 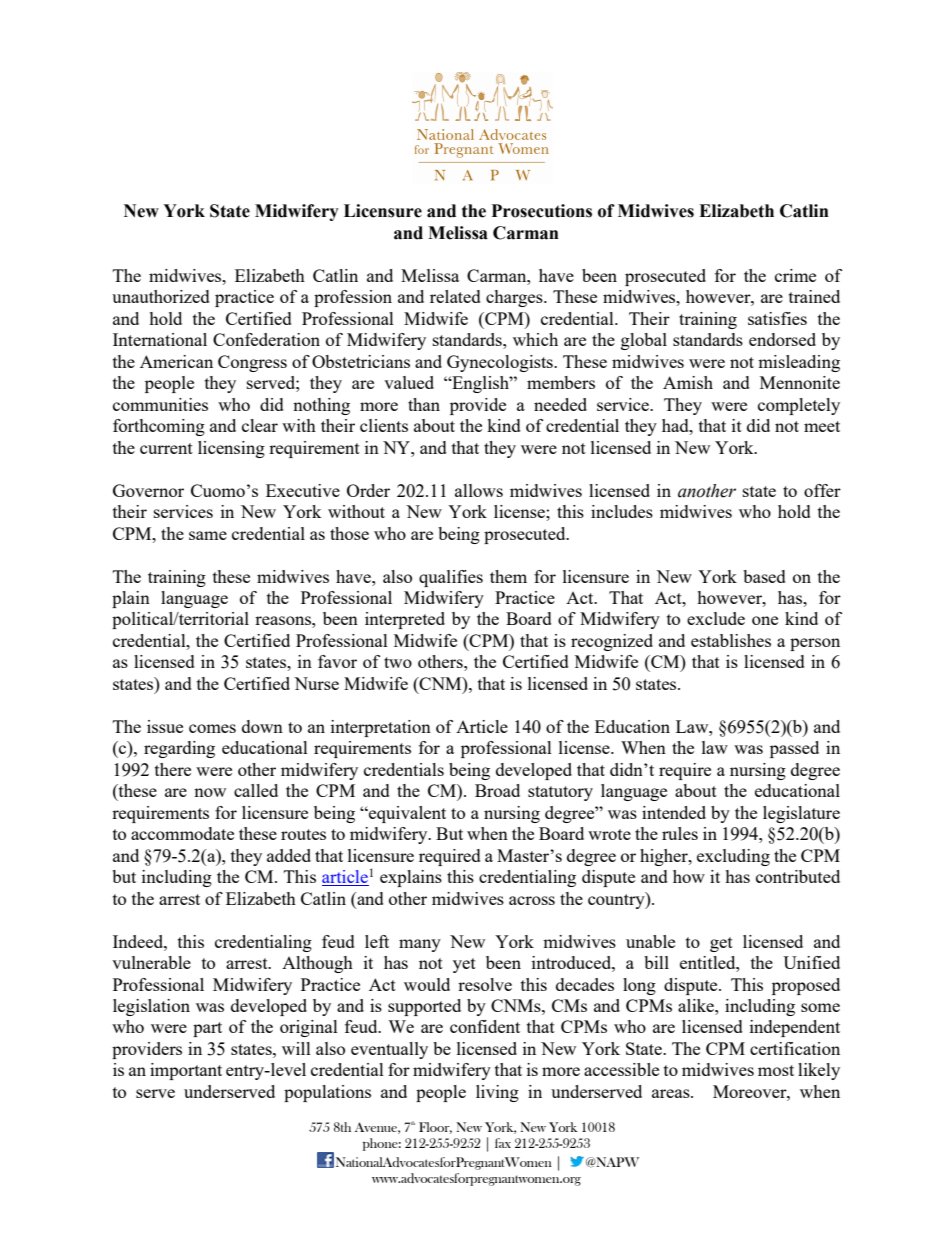 What do you see at coordinates (776, 1070) in the image?
I see `most` at bounding box center [776, 1070].
